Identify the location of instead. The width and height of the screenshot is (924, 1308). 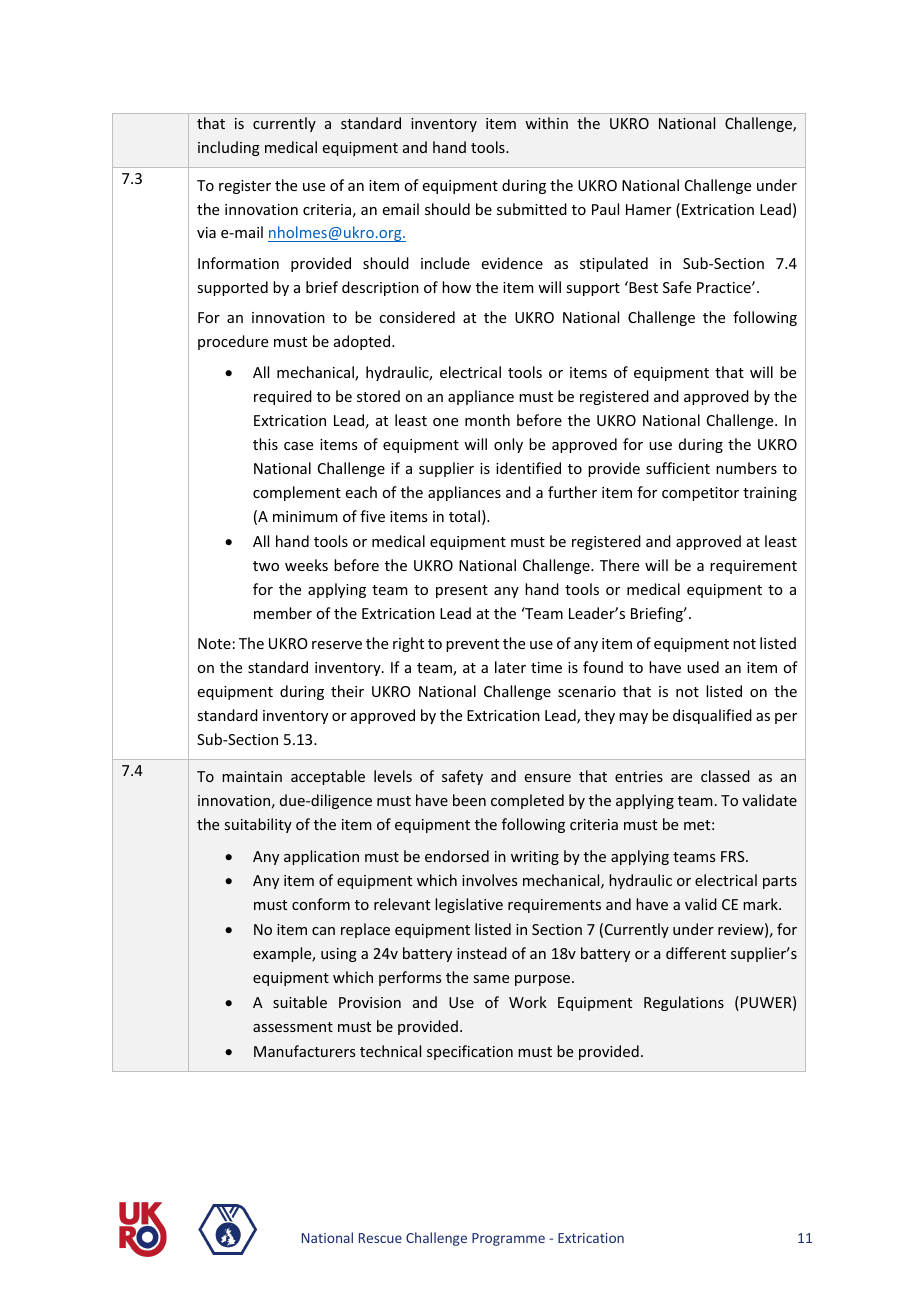
(482, 953).
